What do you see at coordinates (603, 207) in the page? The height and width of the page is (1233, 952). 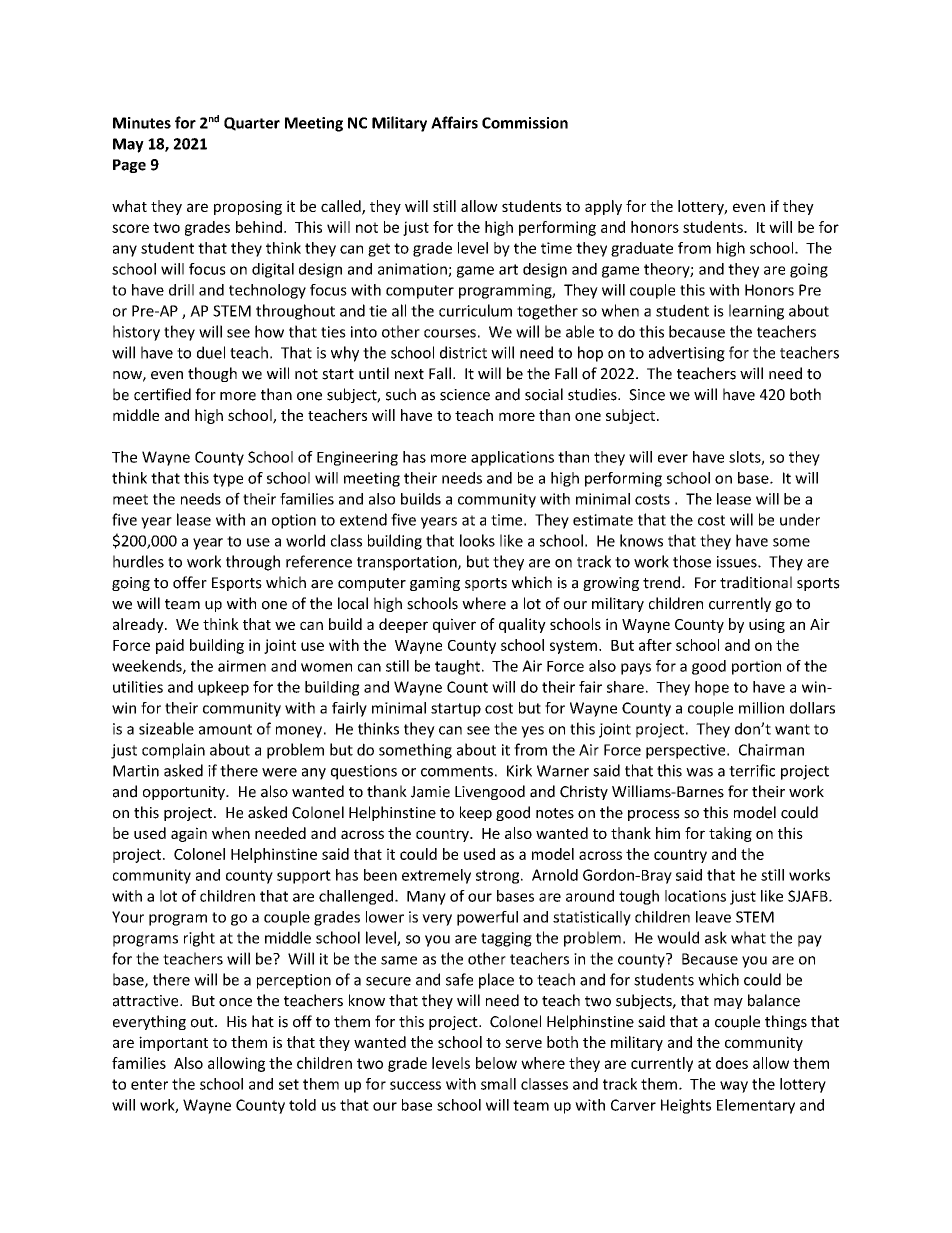 I see `apply` at bounding box center [603, 207].
